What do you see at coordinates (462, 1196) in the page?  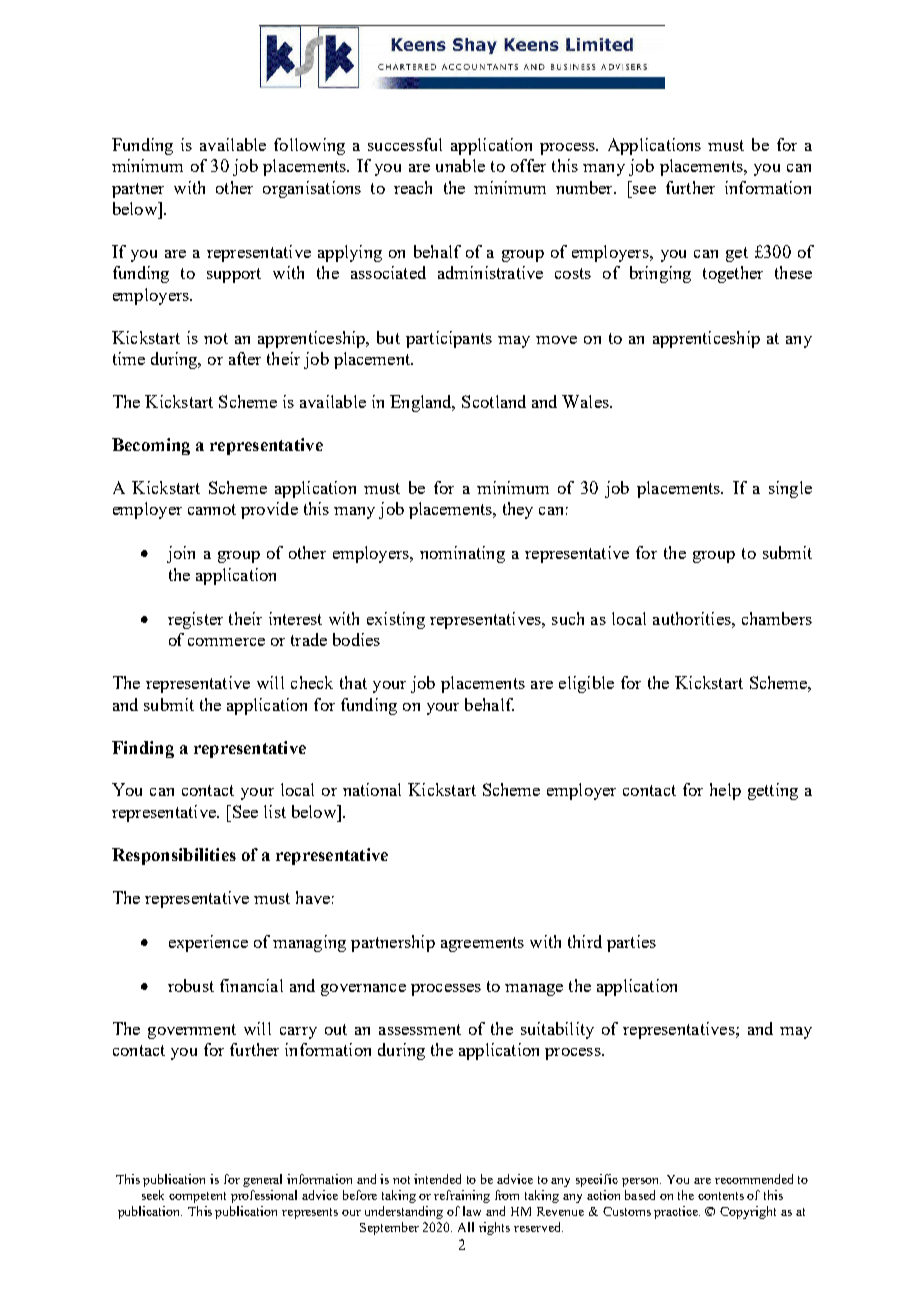 I see `refraining` at bounding box center [462, 1196].
